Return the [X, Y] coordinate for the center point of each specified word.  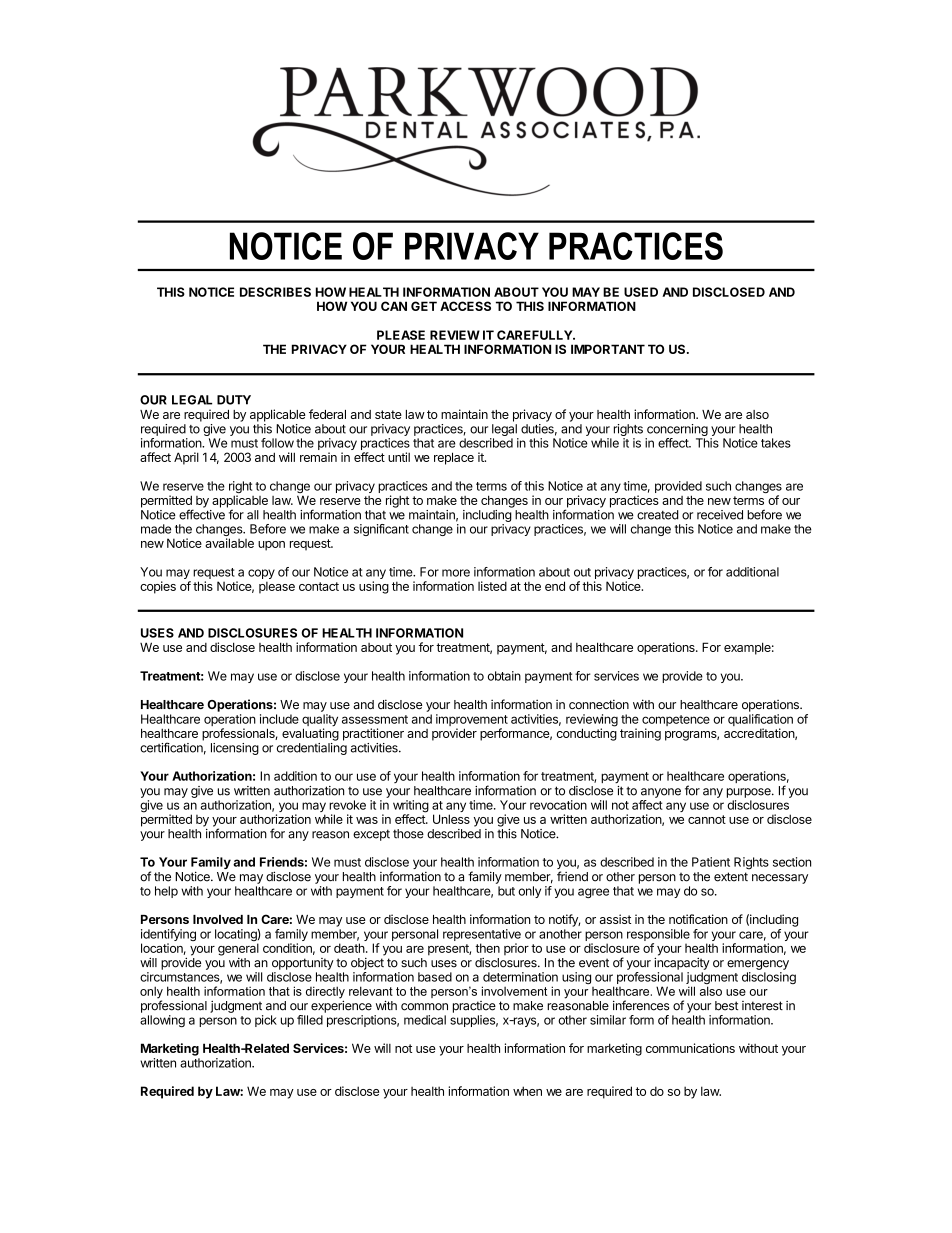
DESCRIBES [275, 292]
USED [641, 292]
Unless [451, 819]
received [720, 515]
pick [266, 1021]
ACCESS [465, 306]
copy [261, 575]
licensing [235, 749]
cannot [707, 819]
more [456, 573]
